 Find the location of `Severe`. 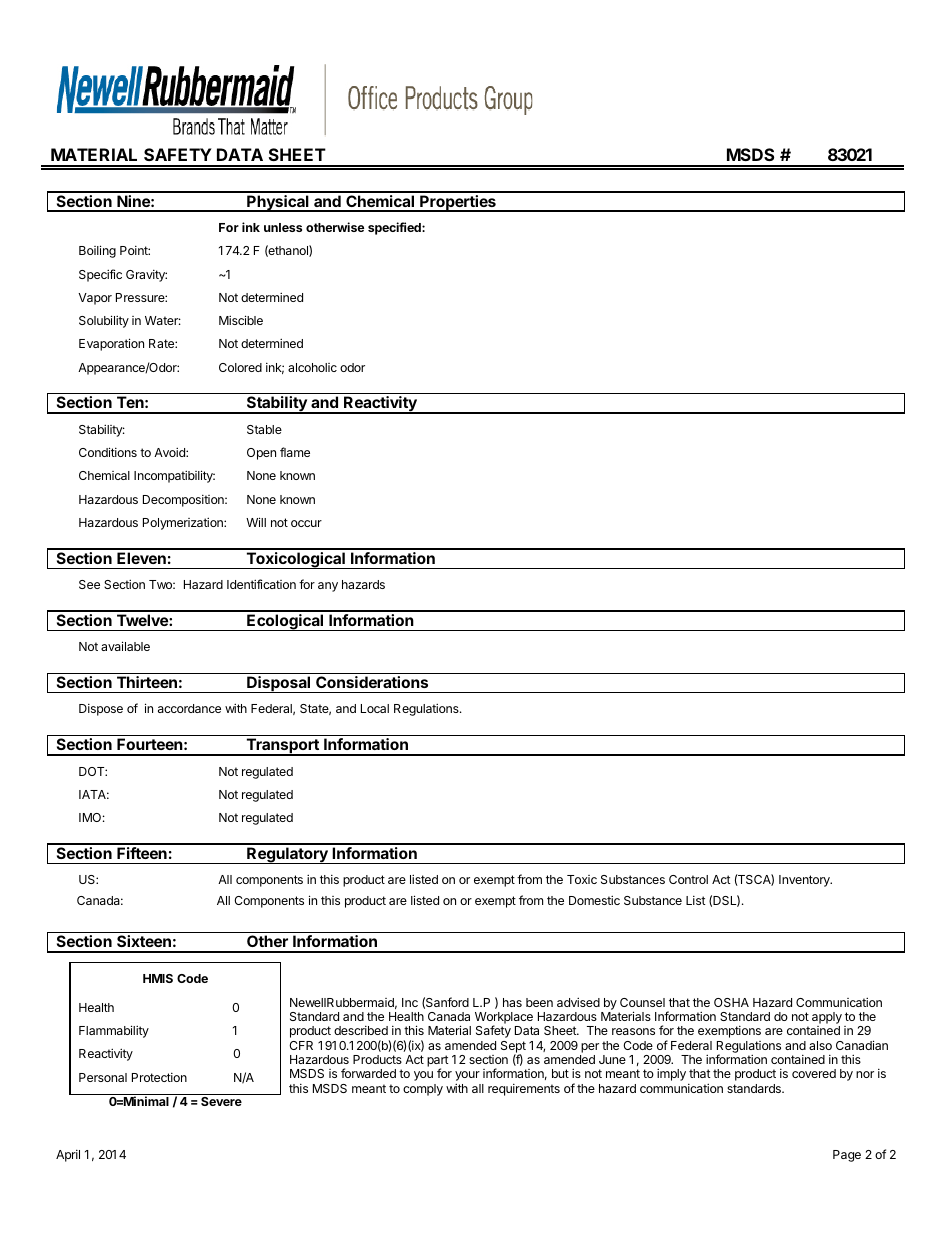

Severe is located at coordinates (221, 1101).
